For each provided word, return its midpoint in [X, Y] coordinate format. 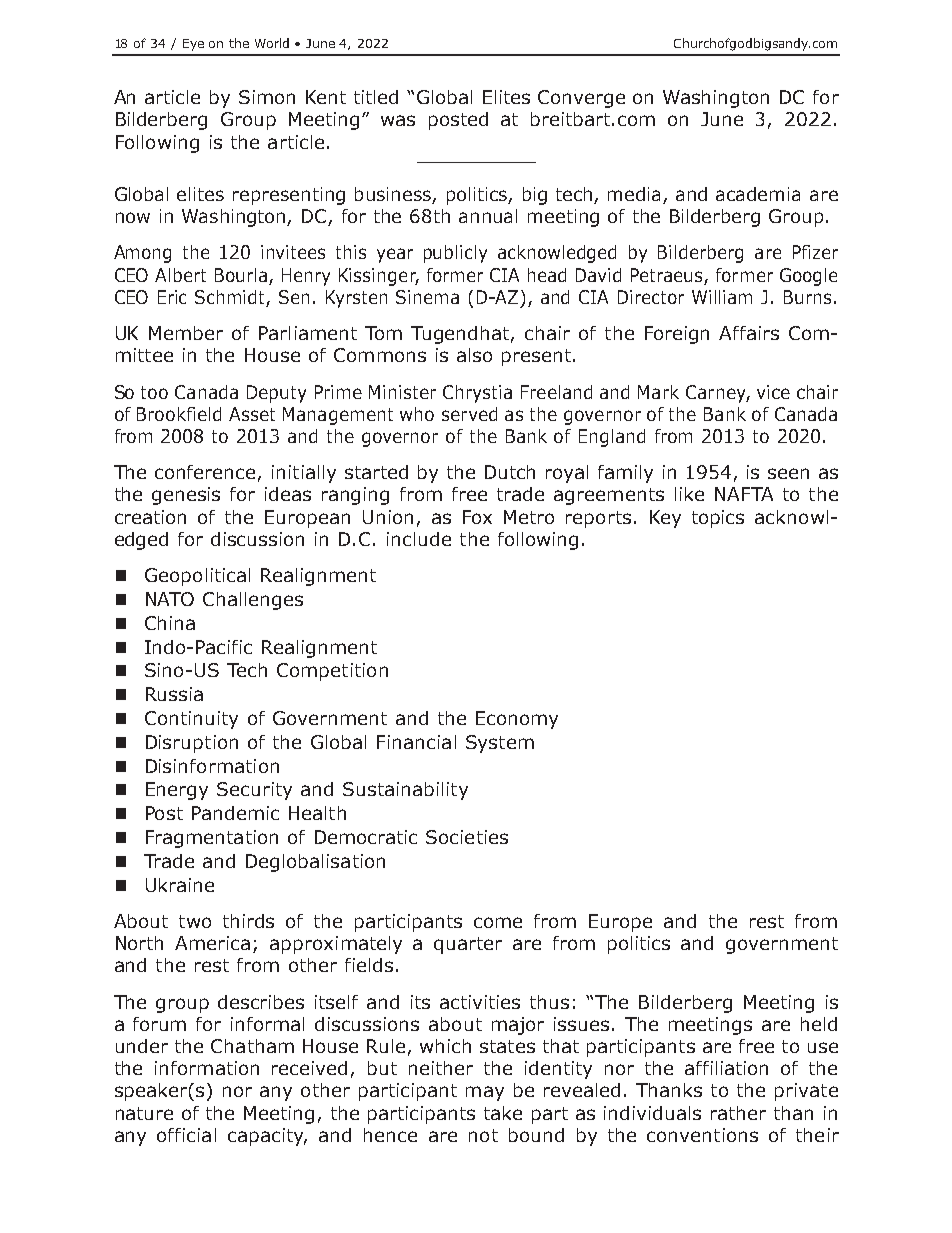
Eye [193, 45]
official [186, 1135]
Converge [581, 99]
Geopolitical [197, 577]
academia [758, 194]
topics [718, 519]
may [485, 1093]
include [419, 539]
